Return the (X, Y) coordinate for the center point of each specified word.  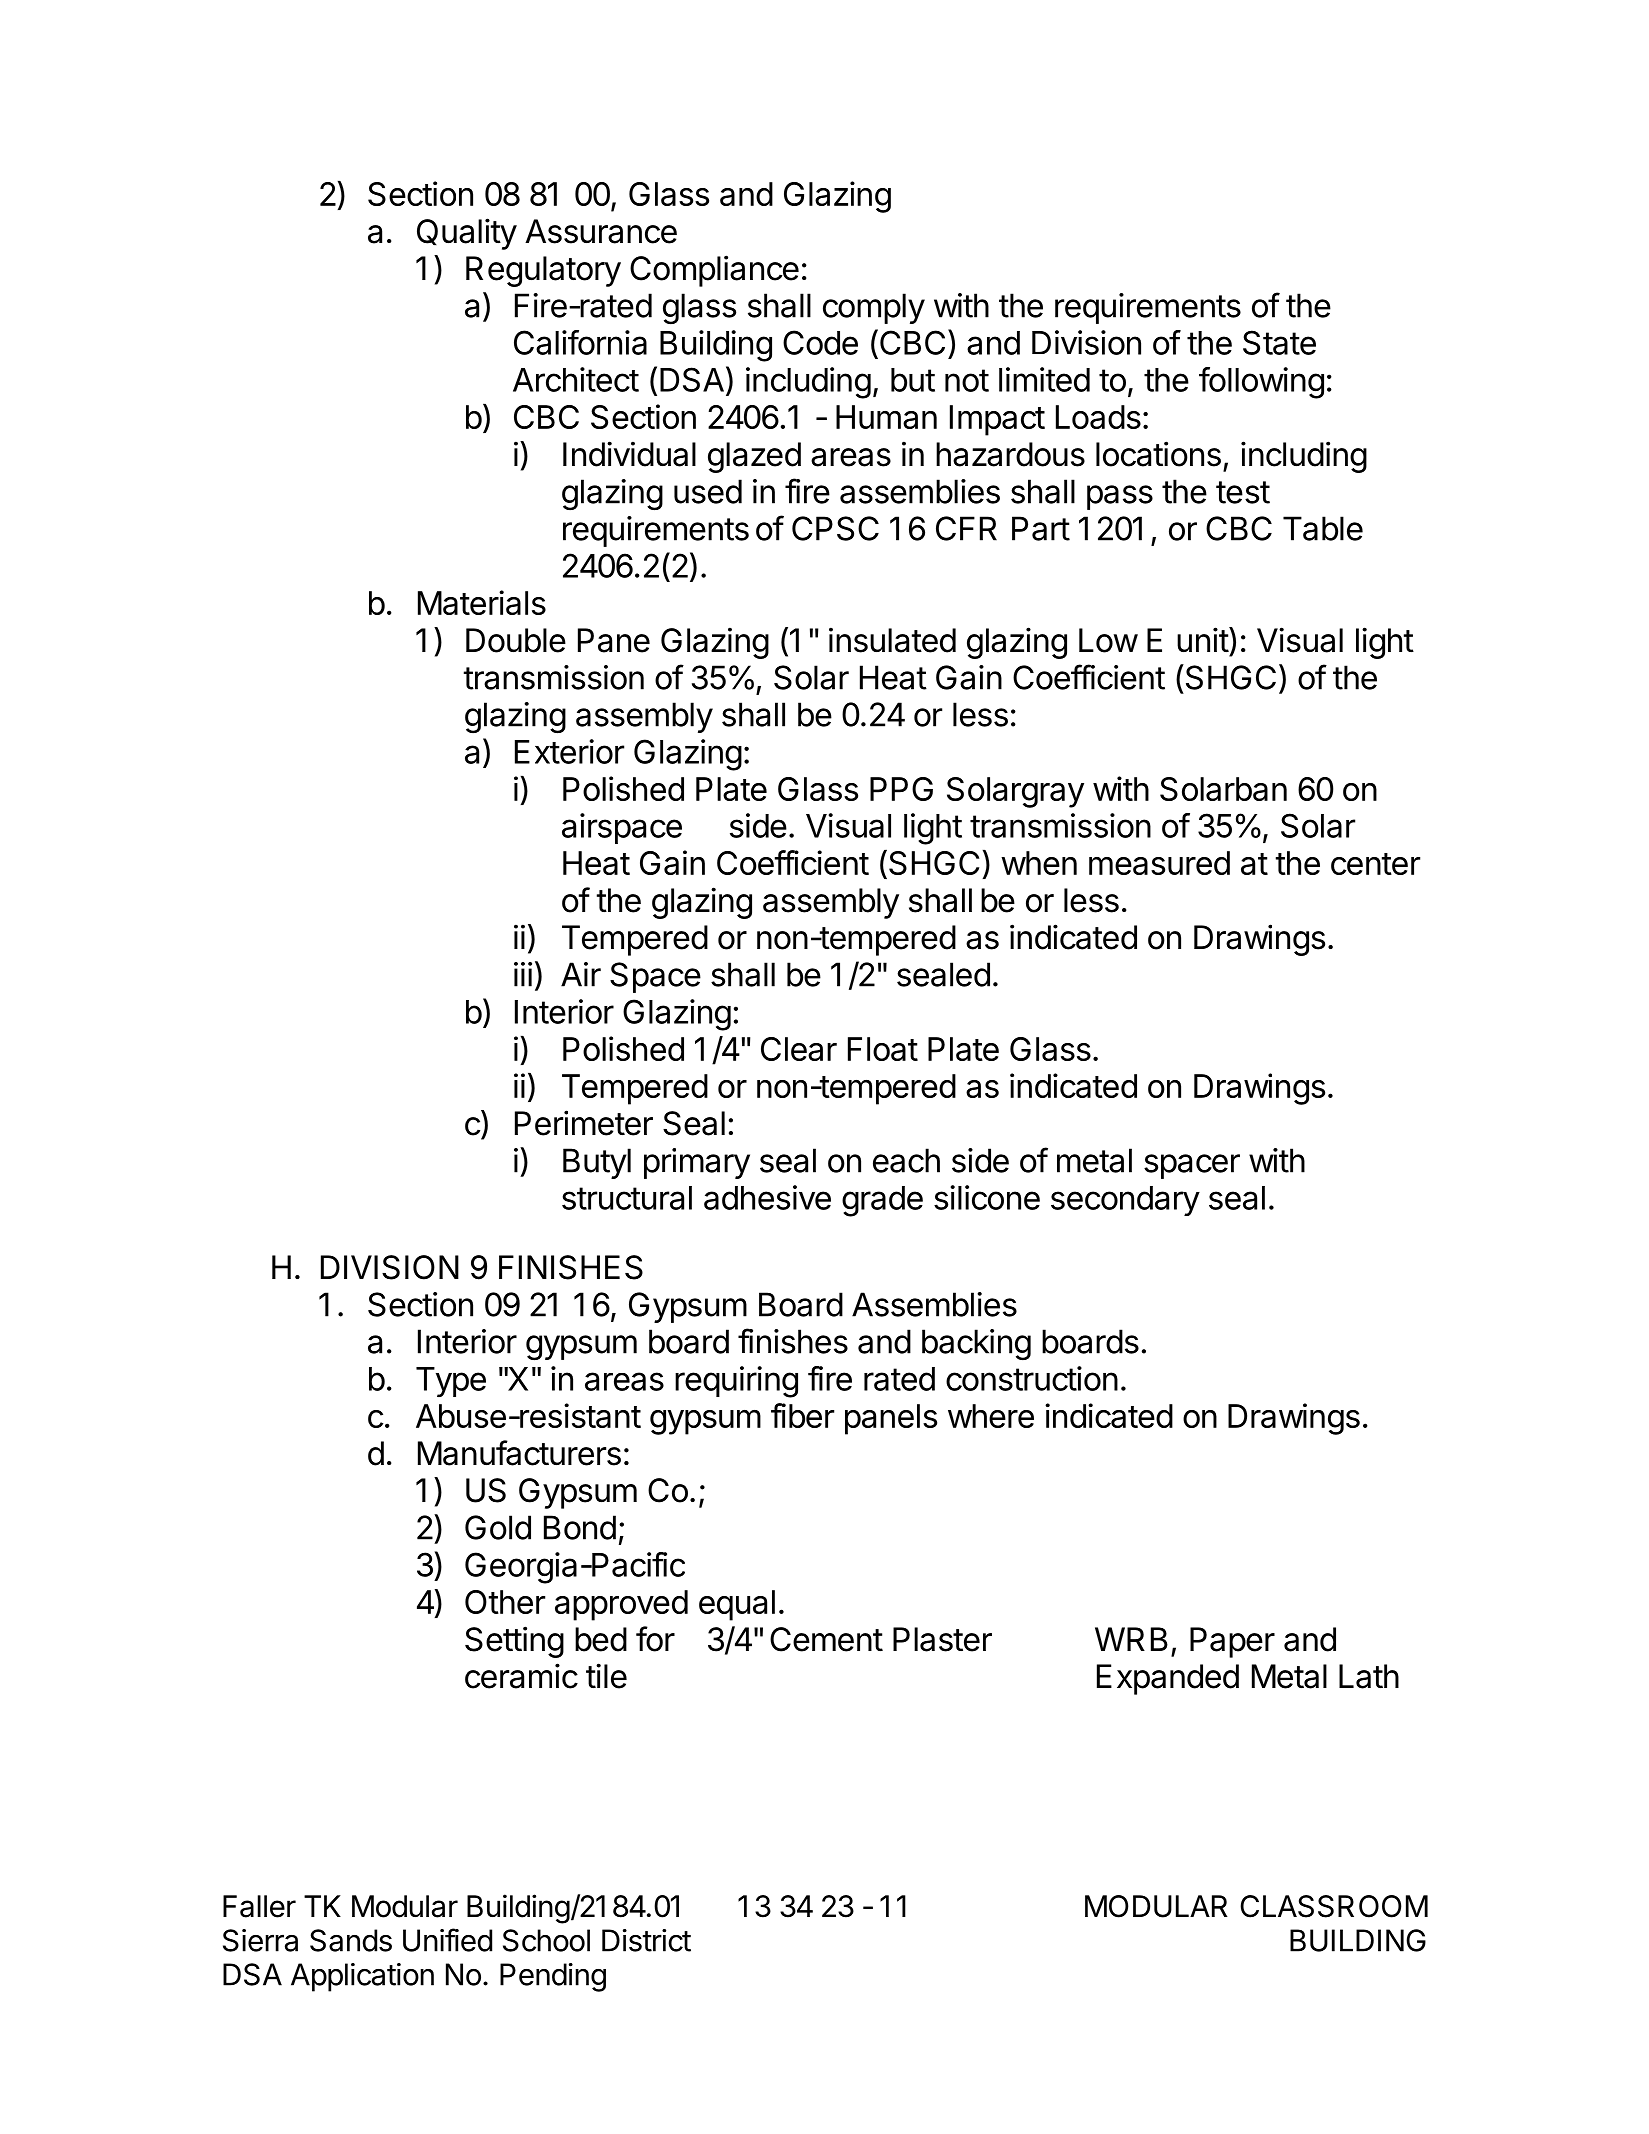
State (1279, 342)
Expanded (1168, 1679)
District (646, 1940)
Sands (351, 1940)
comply (874, 308)
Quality (467, 234)
